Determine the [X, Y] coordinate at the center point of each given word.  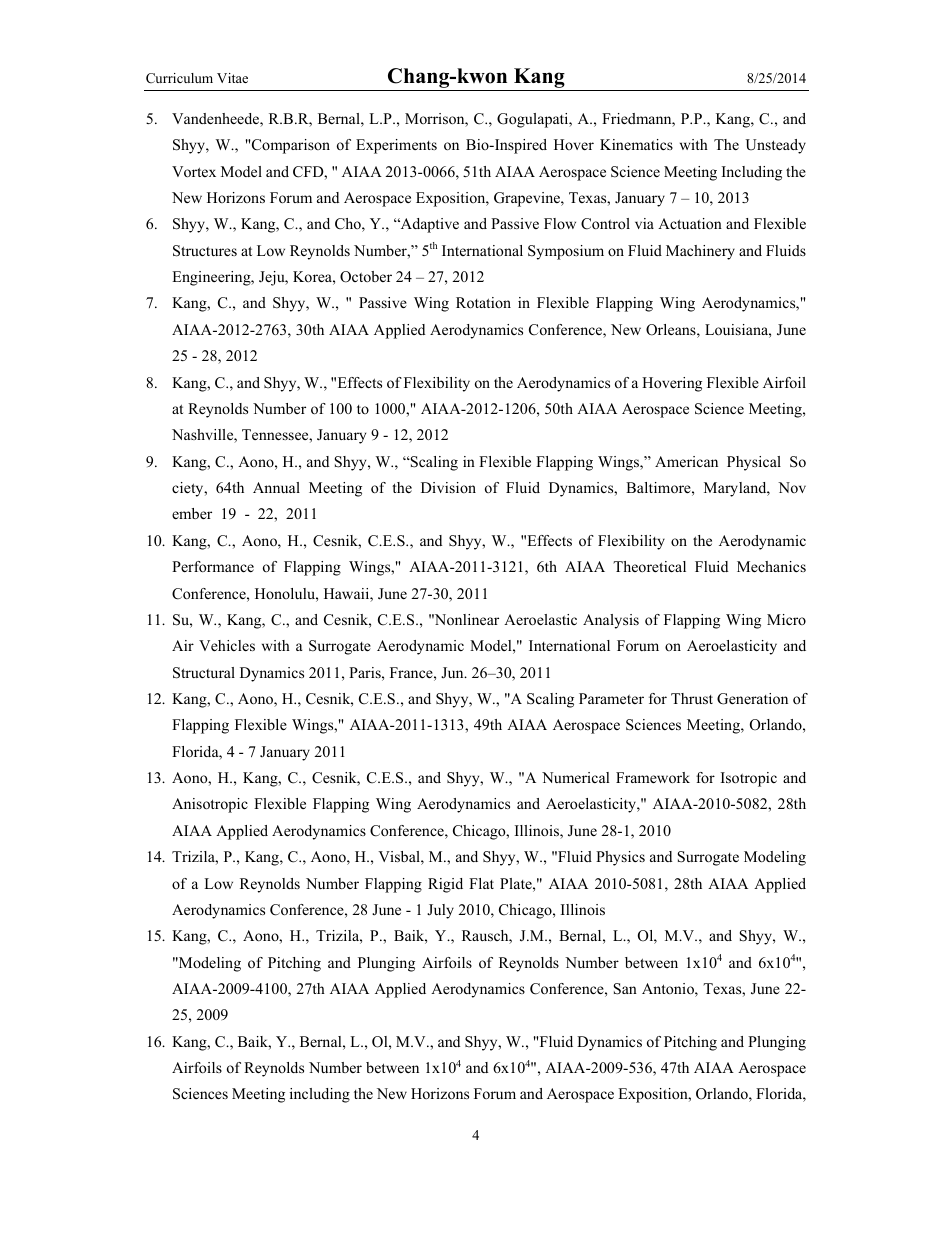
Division [448, 487]
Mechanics [771, 566]
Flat [481, 883]
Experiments [396, 146]
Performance [213, 566]
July [440, 911]
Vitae [232, 78]
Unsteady [776, 146]
